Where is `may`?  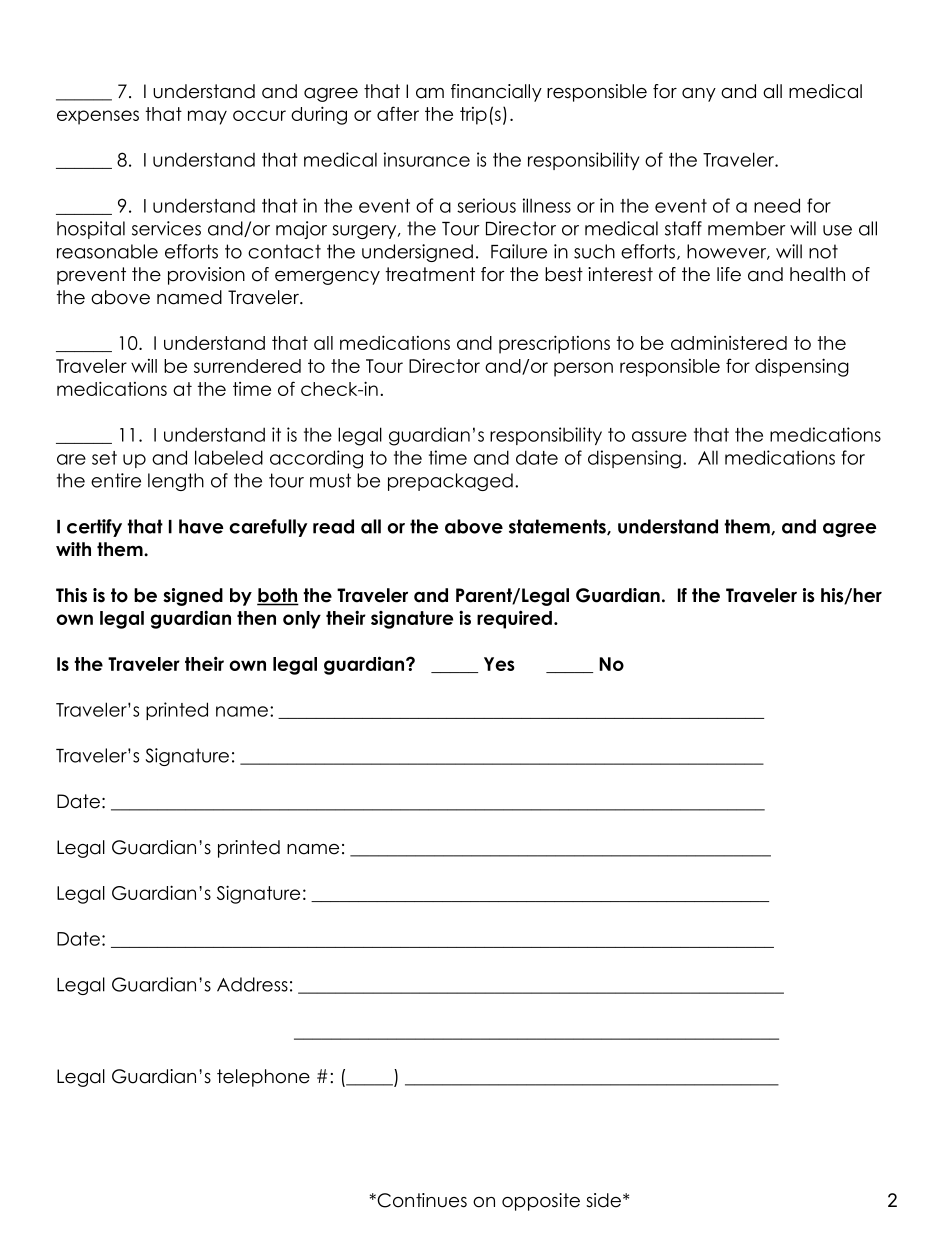
may is located at coordinates (207, 117).
